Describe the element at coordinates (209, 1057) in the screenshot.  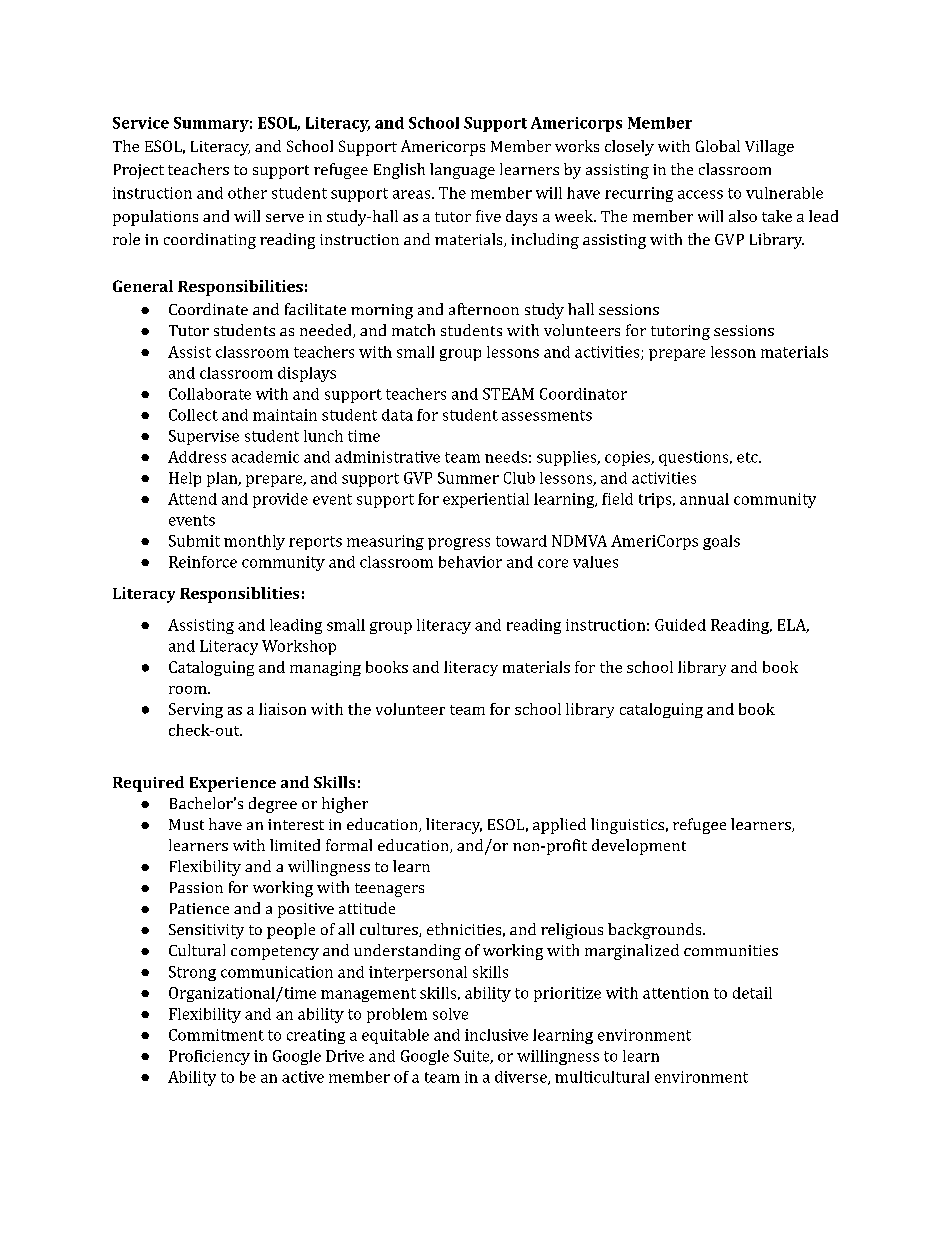
I see `Proficiency` at that location.
